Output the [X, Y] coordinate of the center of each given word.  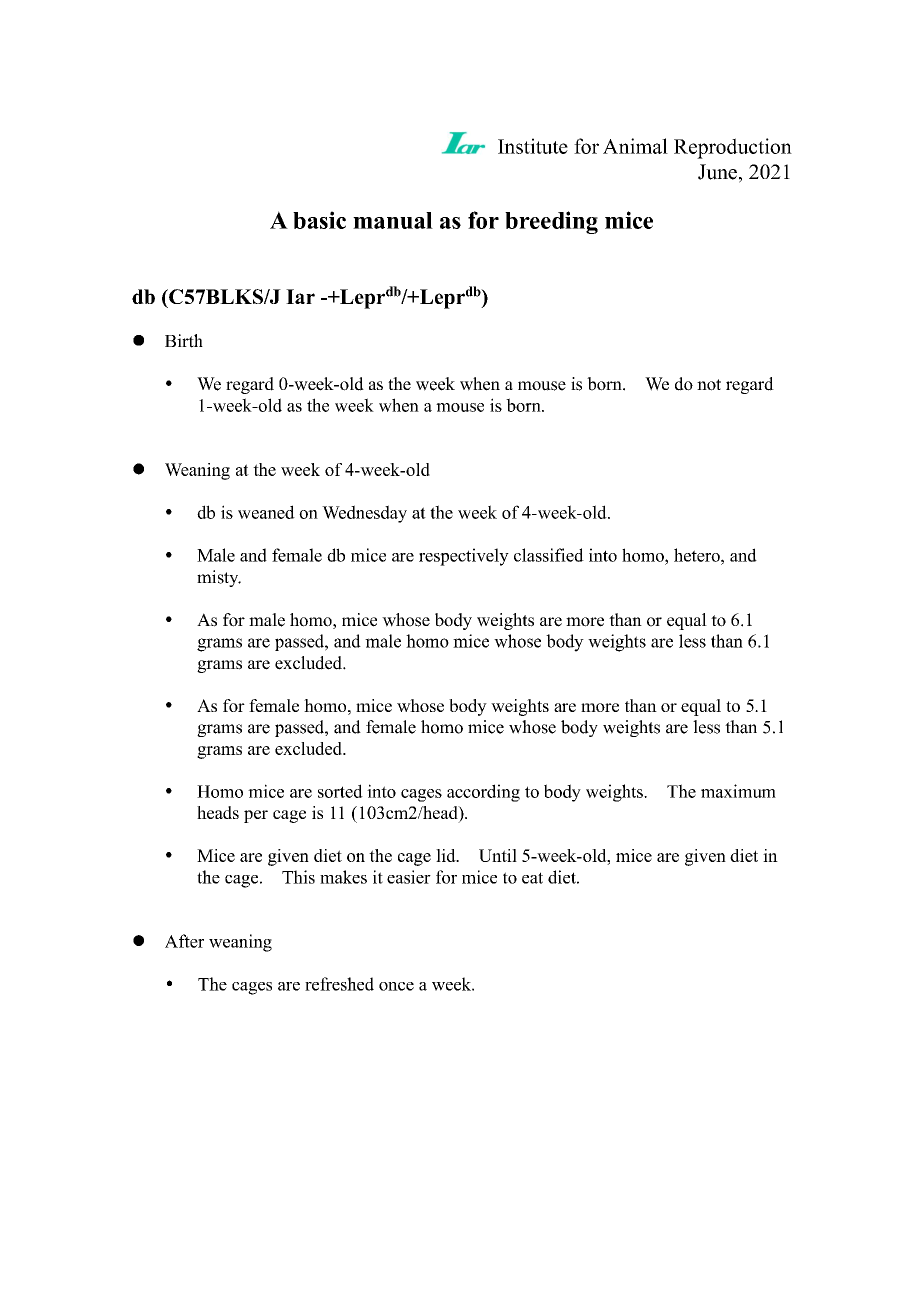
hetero [698, 555]
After [184, 941]
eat [532, 878]
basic [319, 220]
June [717, 172]
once [396, 986]
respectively [464, 557]
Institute [533, 146]
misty [219, 578]
